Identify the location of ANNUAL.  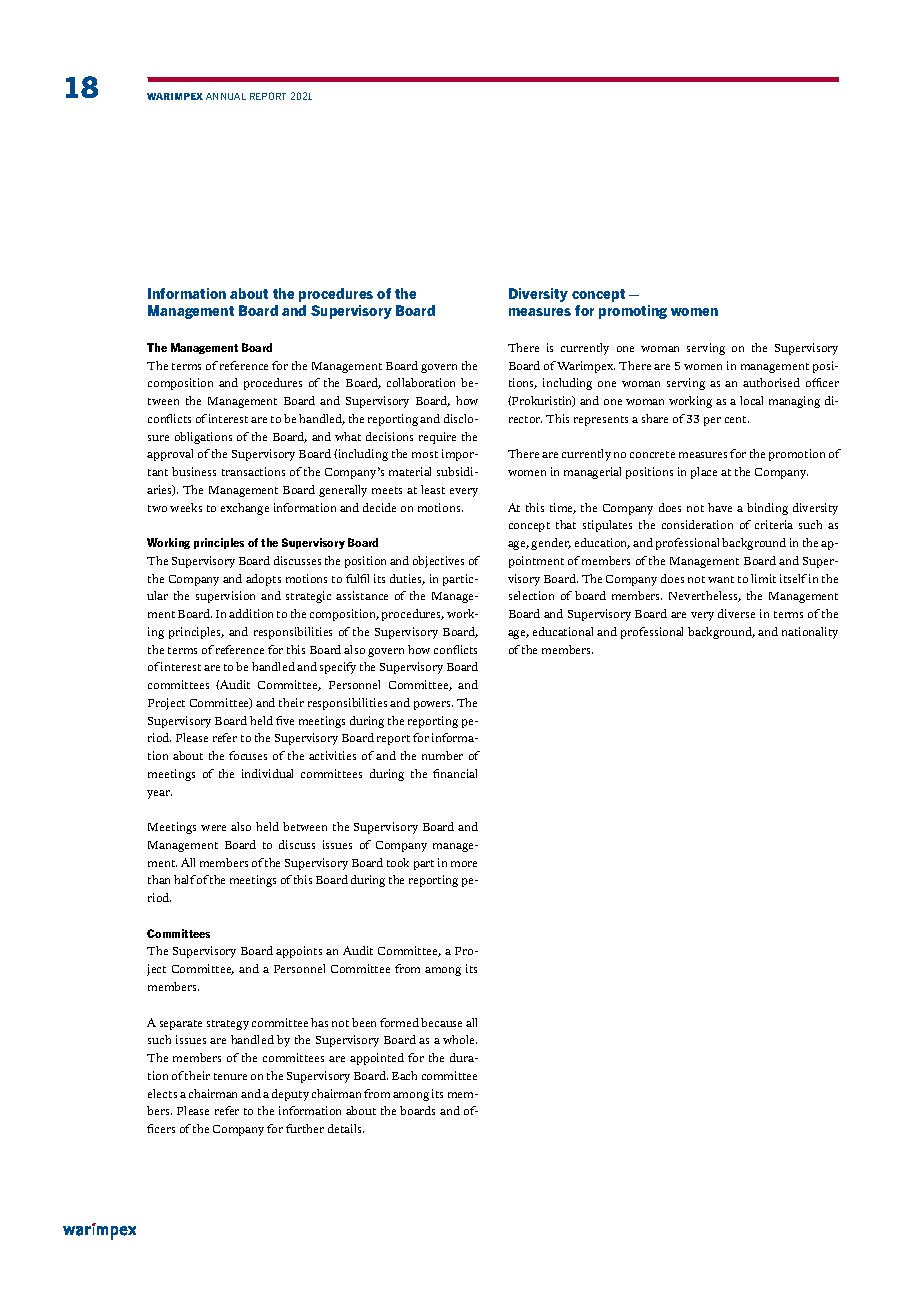
(226, 96).
